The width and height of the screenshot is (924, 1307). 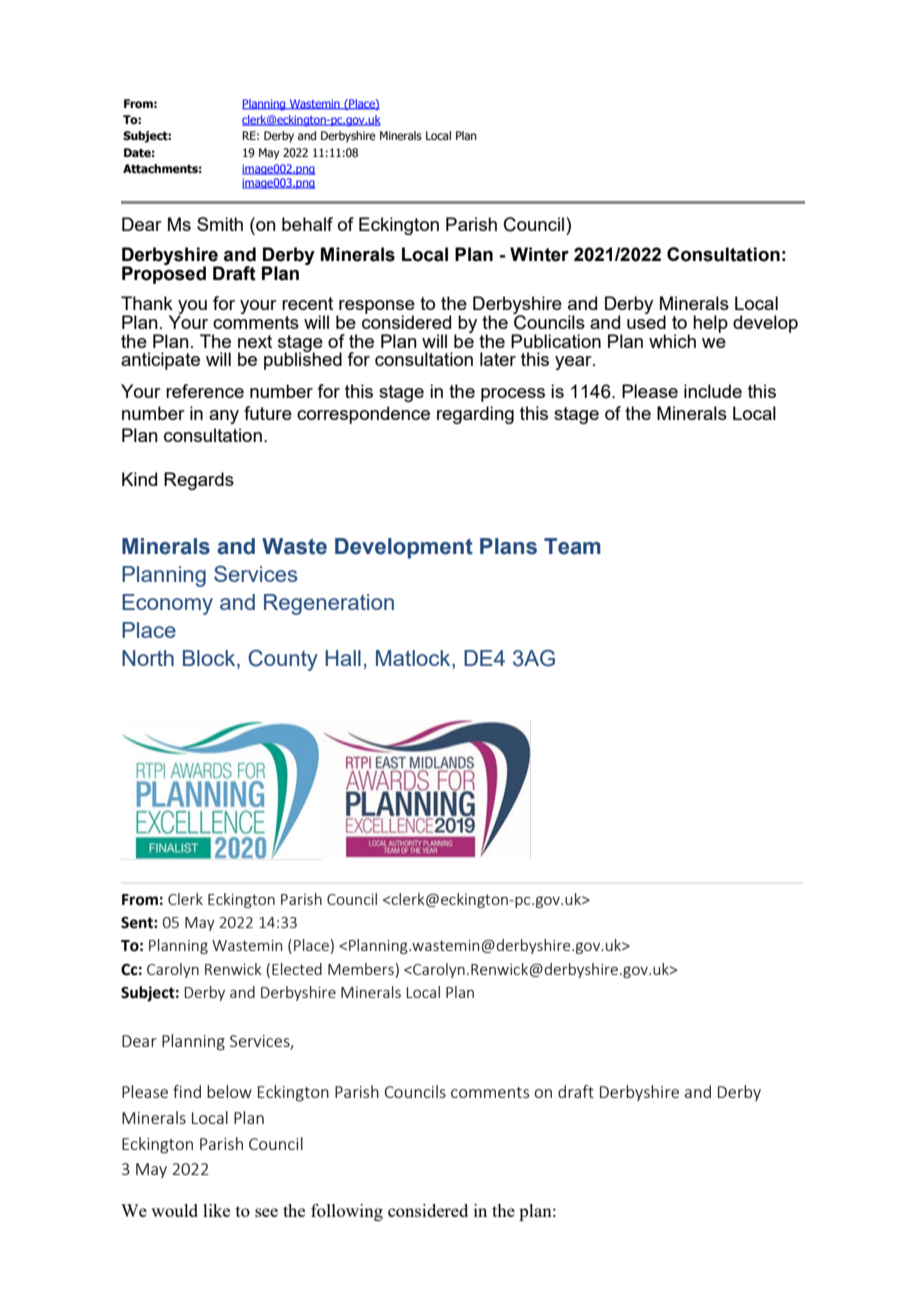 I want to click on Hall, so click(x=343, y=658).
